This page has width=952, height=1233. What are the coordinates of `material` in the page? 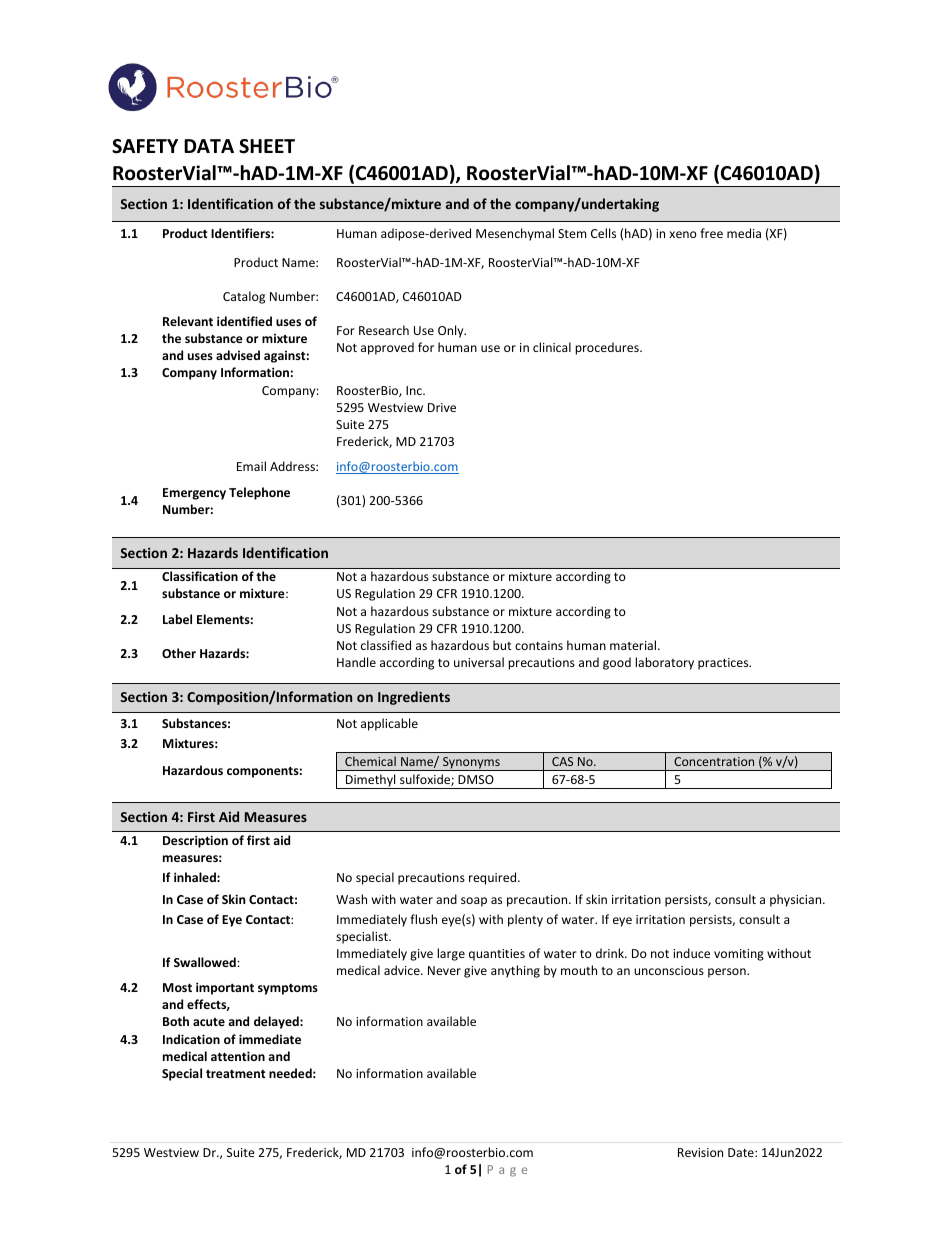 It's located at (634, 645).
